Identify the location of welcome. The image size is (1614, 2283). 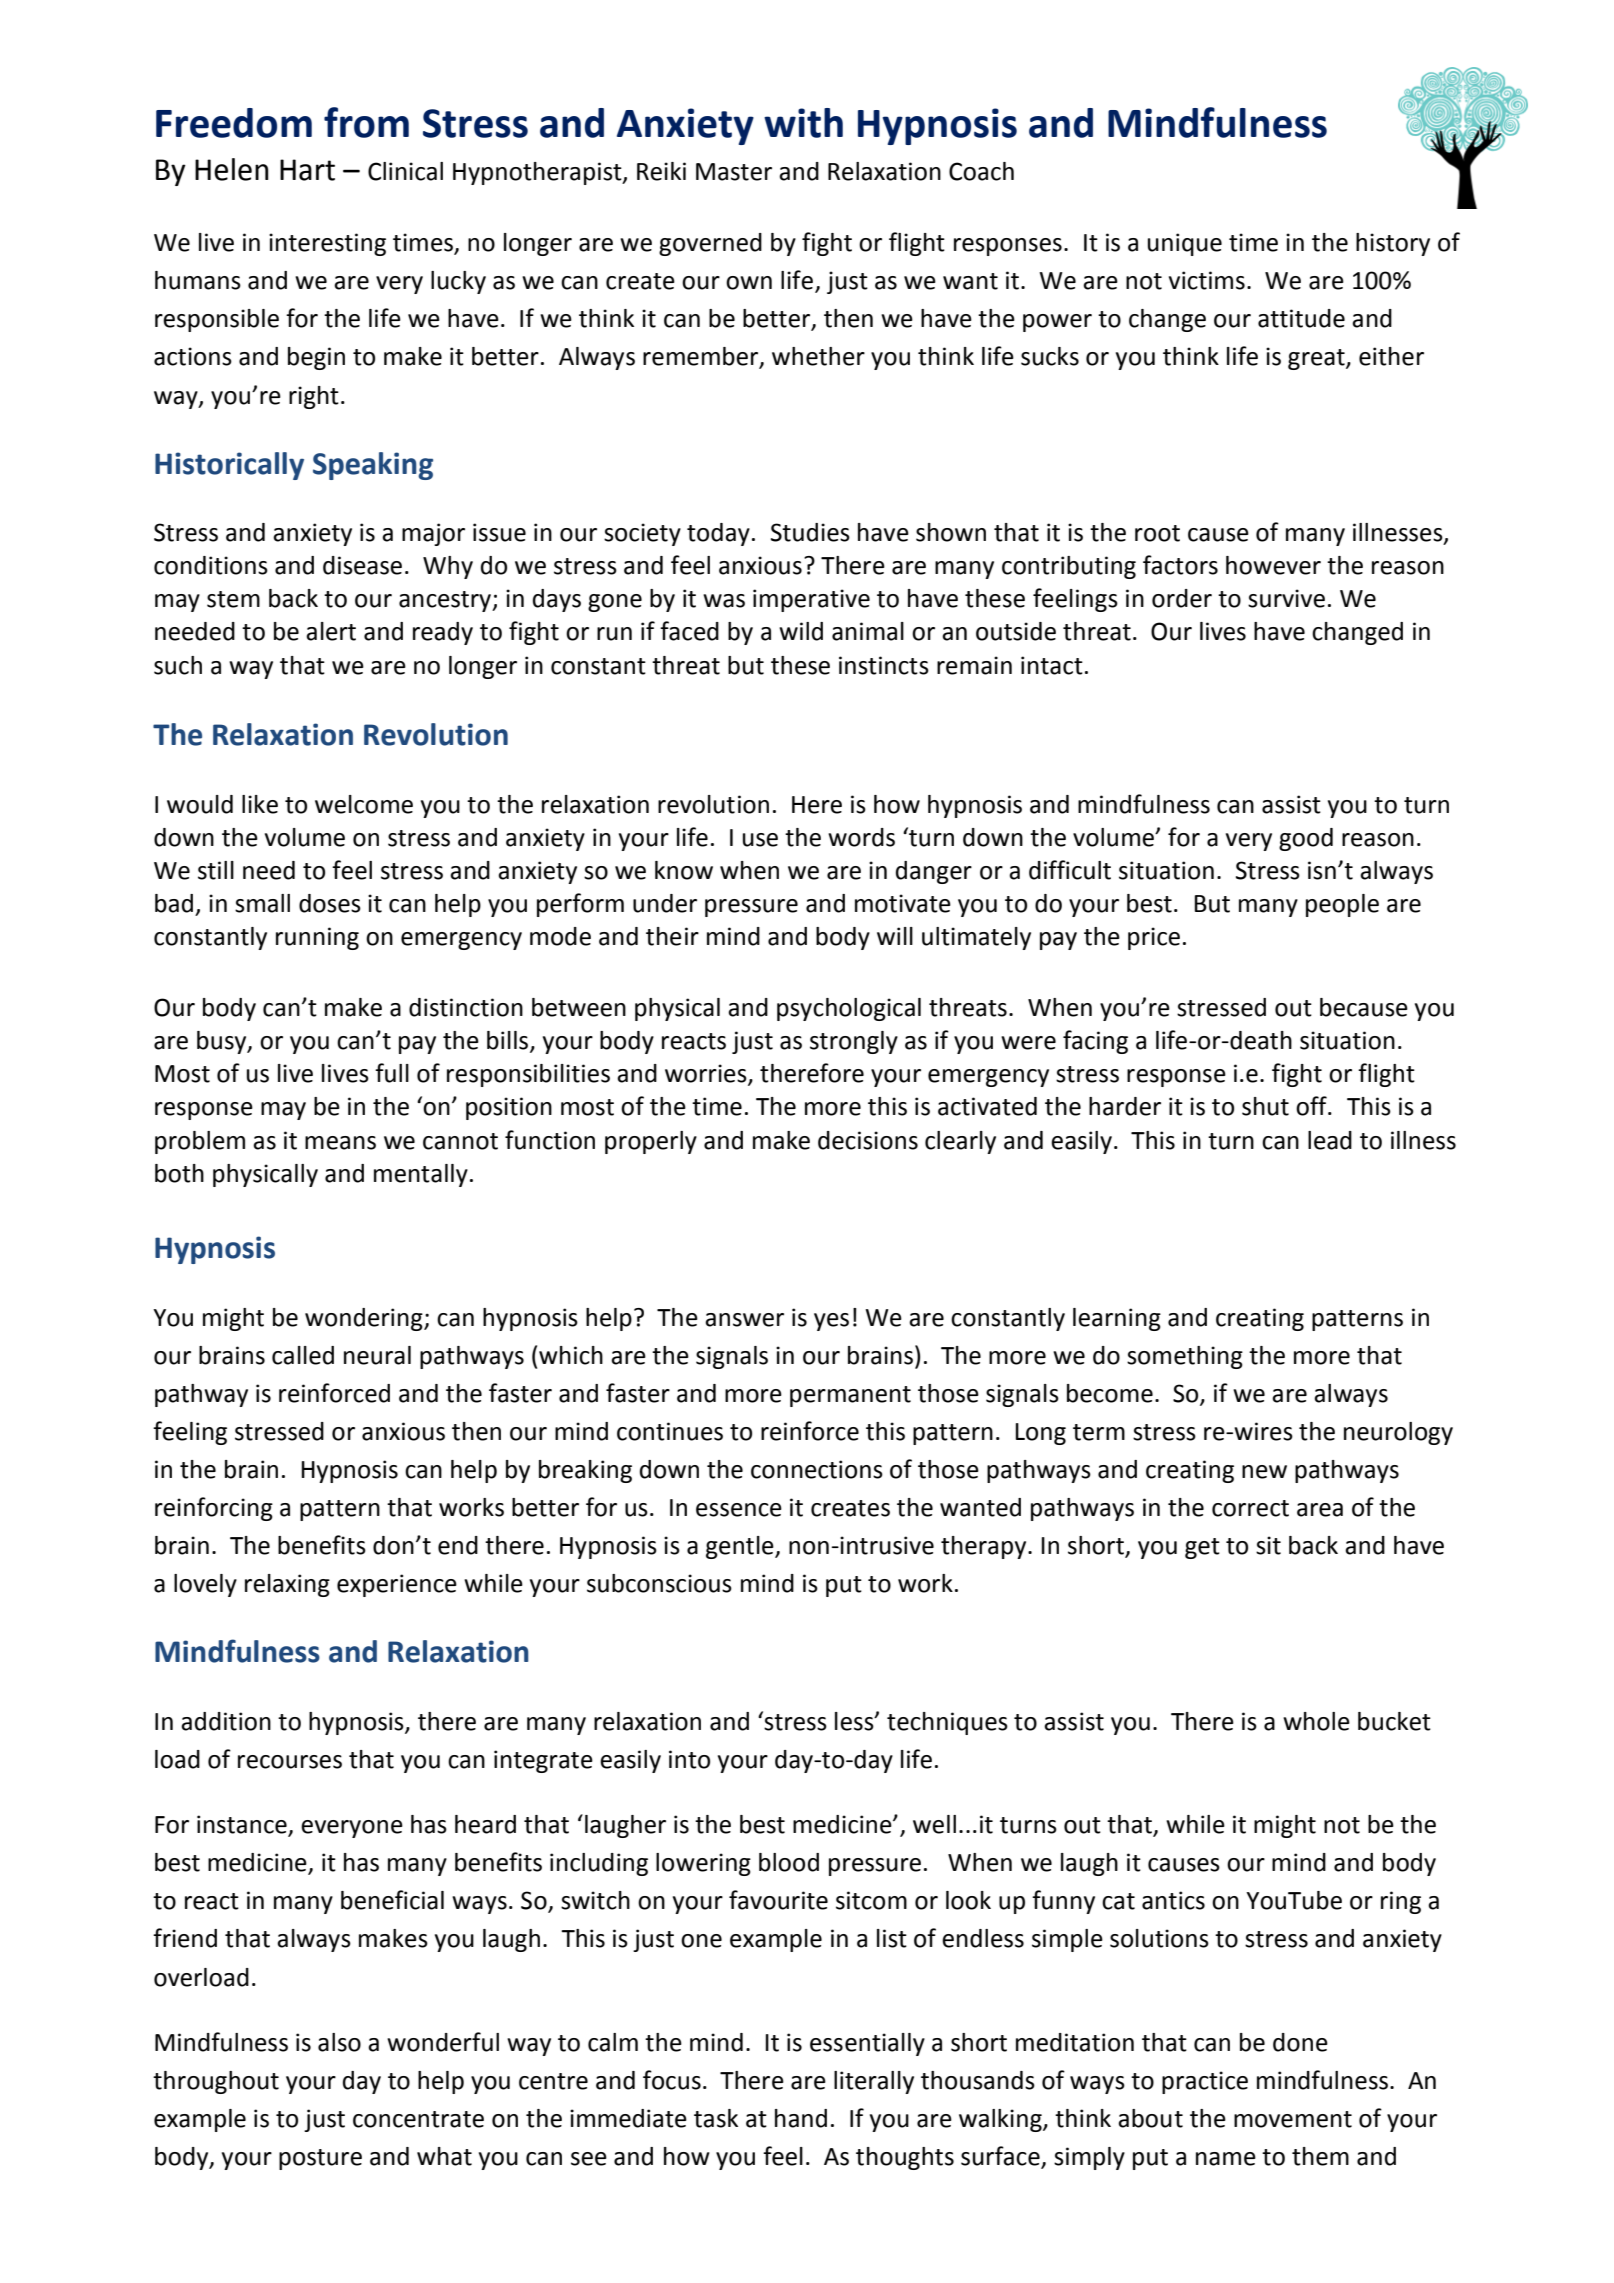
(364, 804).
